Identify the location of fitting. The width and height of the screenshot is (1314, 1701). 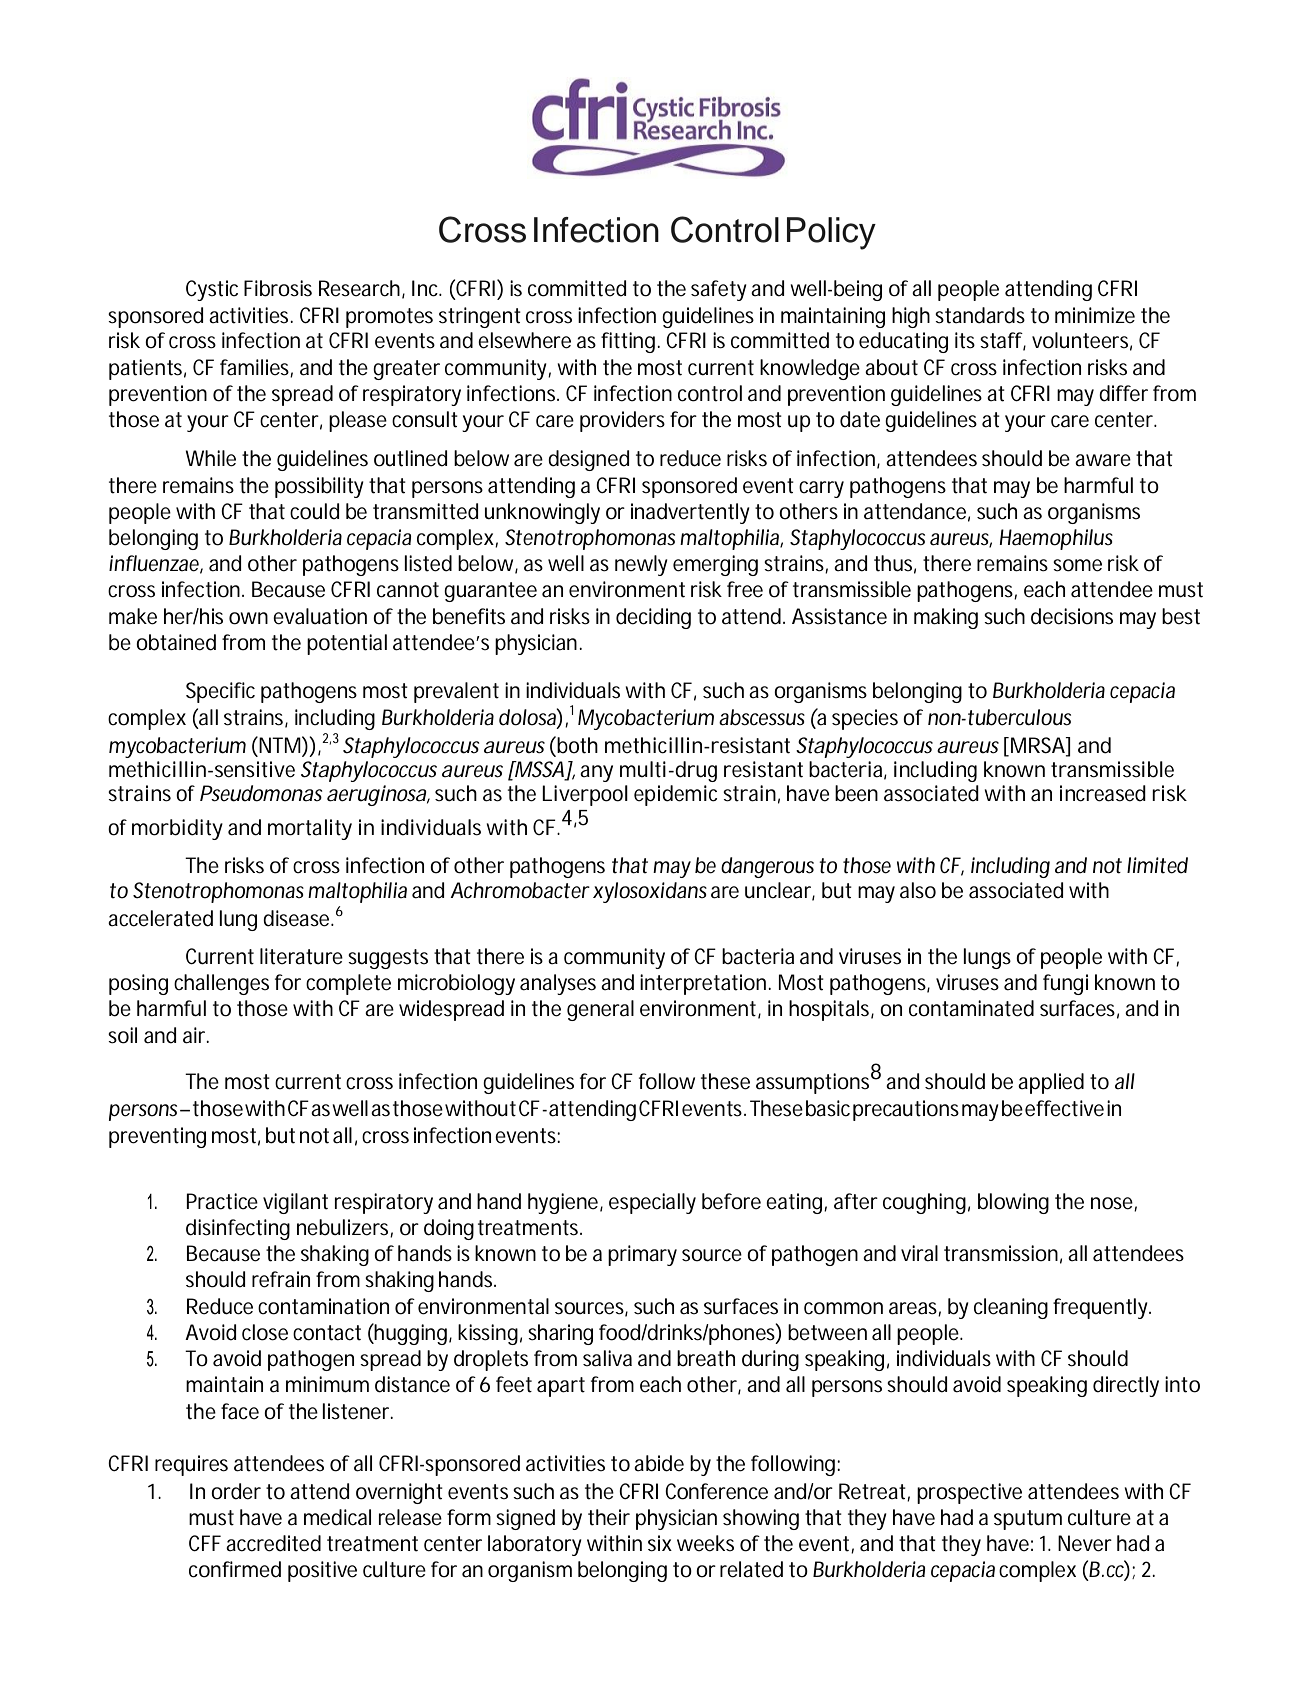
(628, 342).
